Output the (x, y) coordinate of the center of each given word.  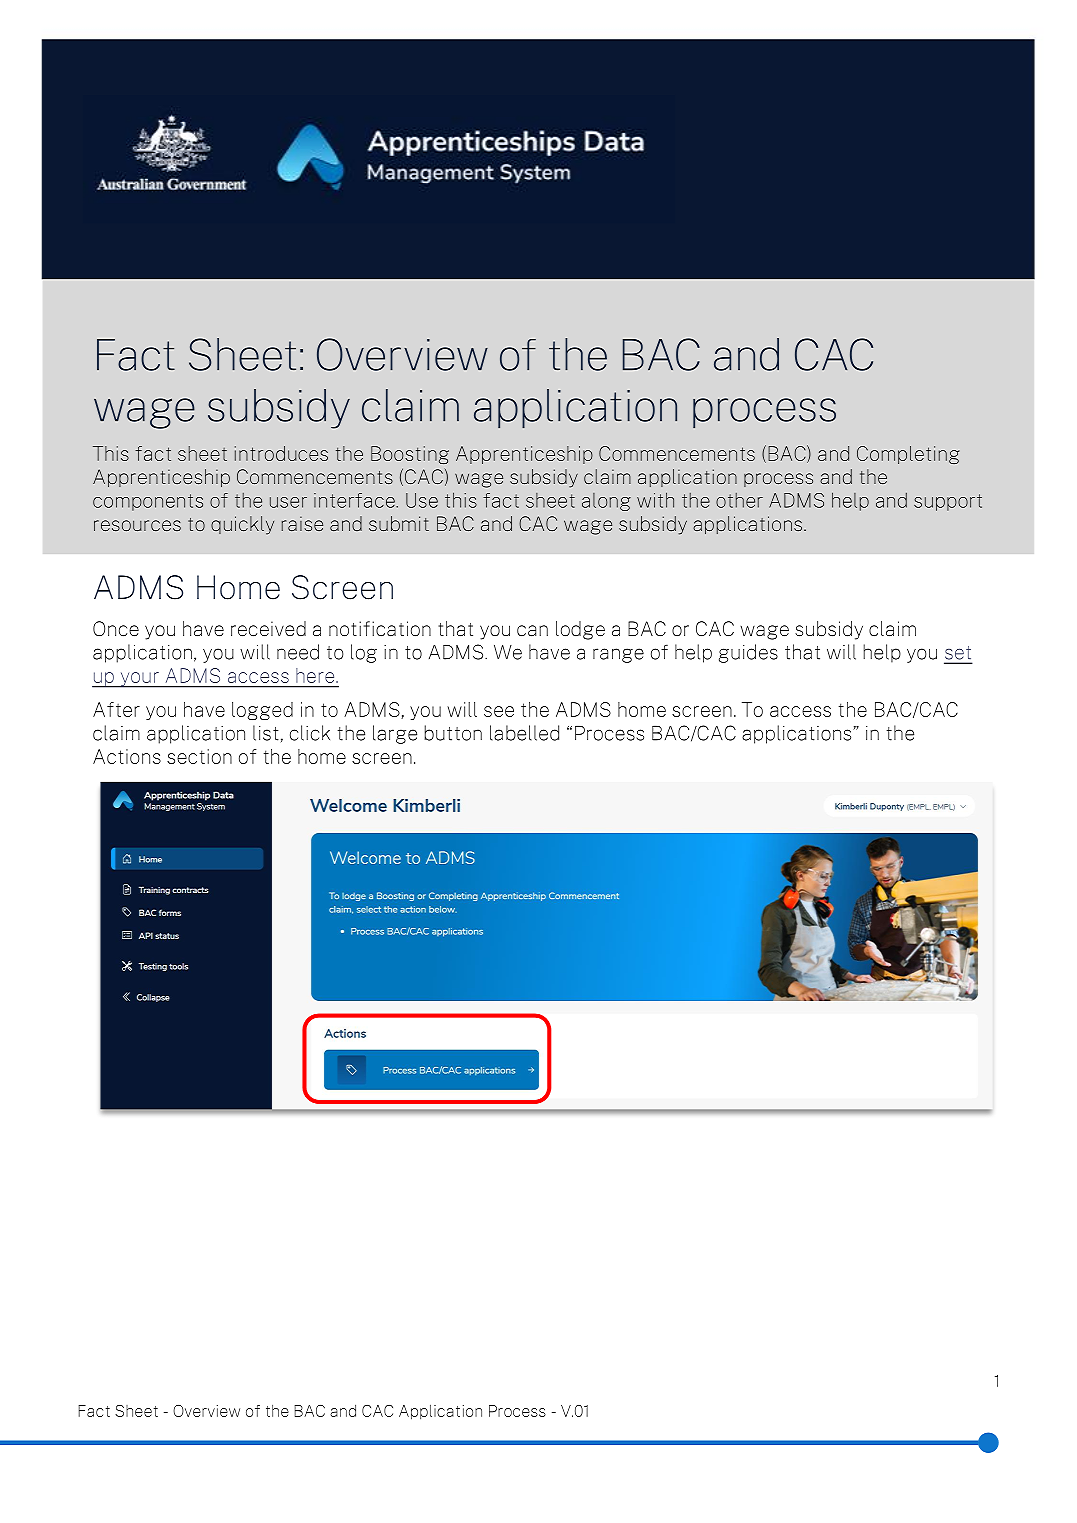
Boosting (410, 455)
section (199, 756)
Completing (908, 455)
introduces (281, 453)
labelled (524, 733)
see (499, 711)
